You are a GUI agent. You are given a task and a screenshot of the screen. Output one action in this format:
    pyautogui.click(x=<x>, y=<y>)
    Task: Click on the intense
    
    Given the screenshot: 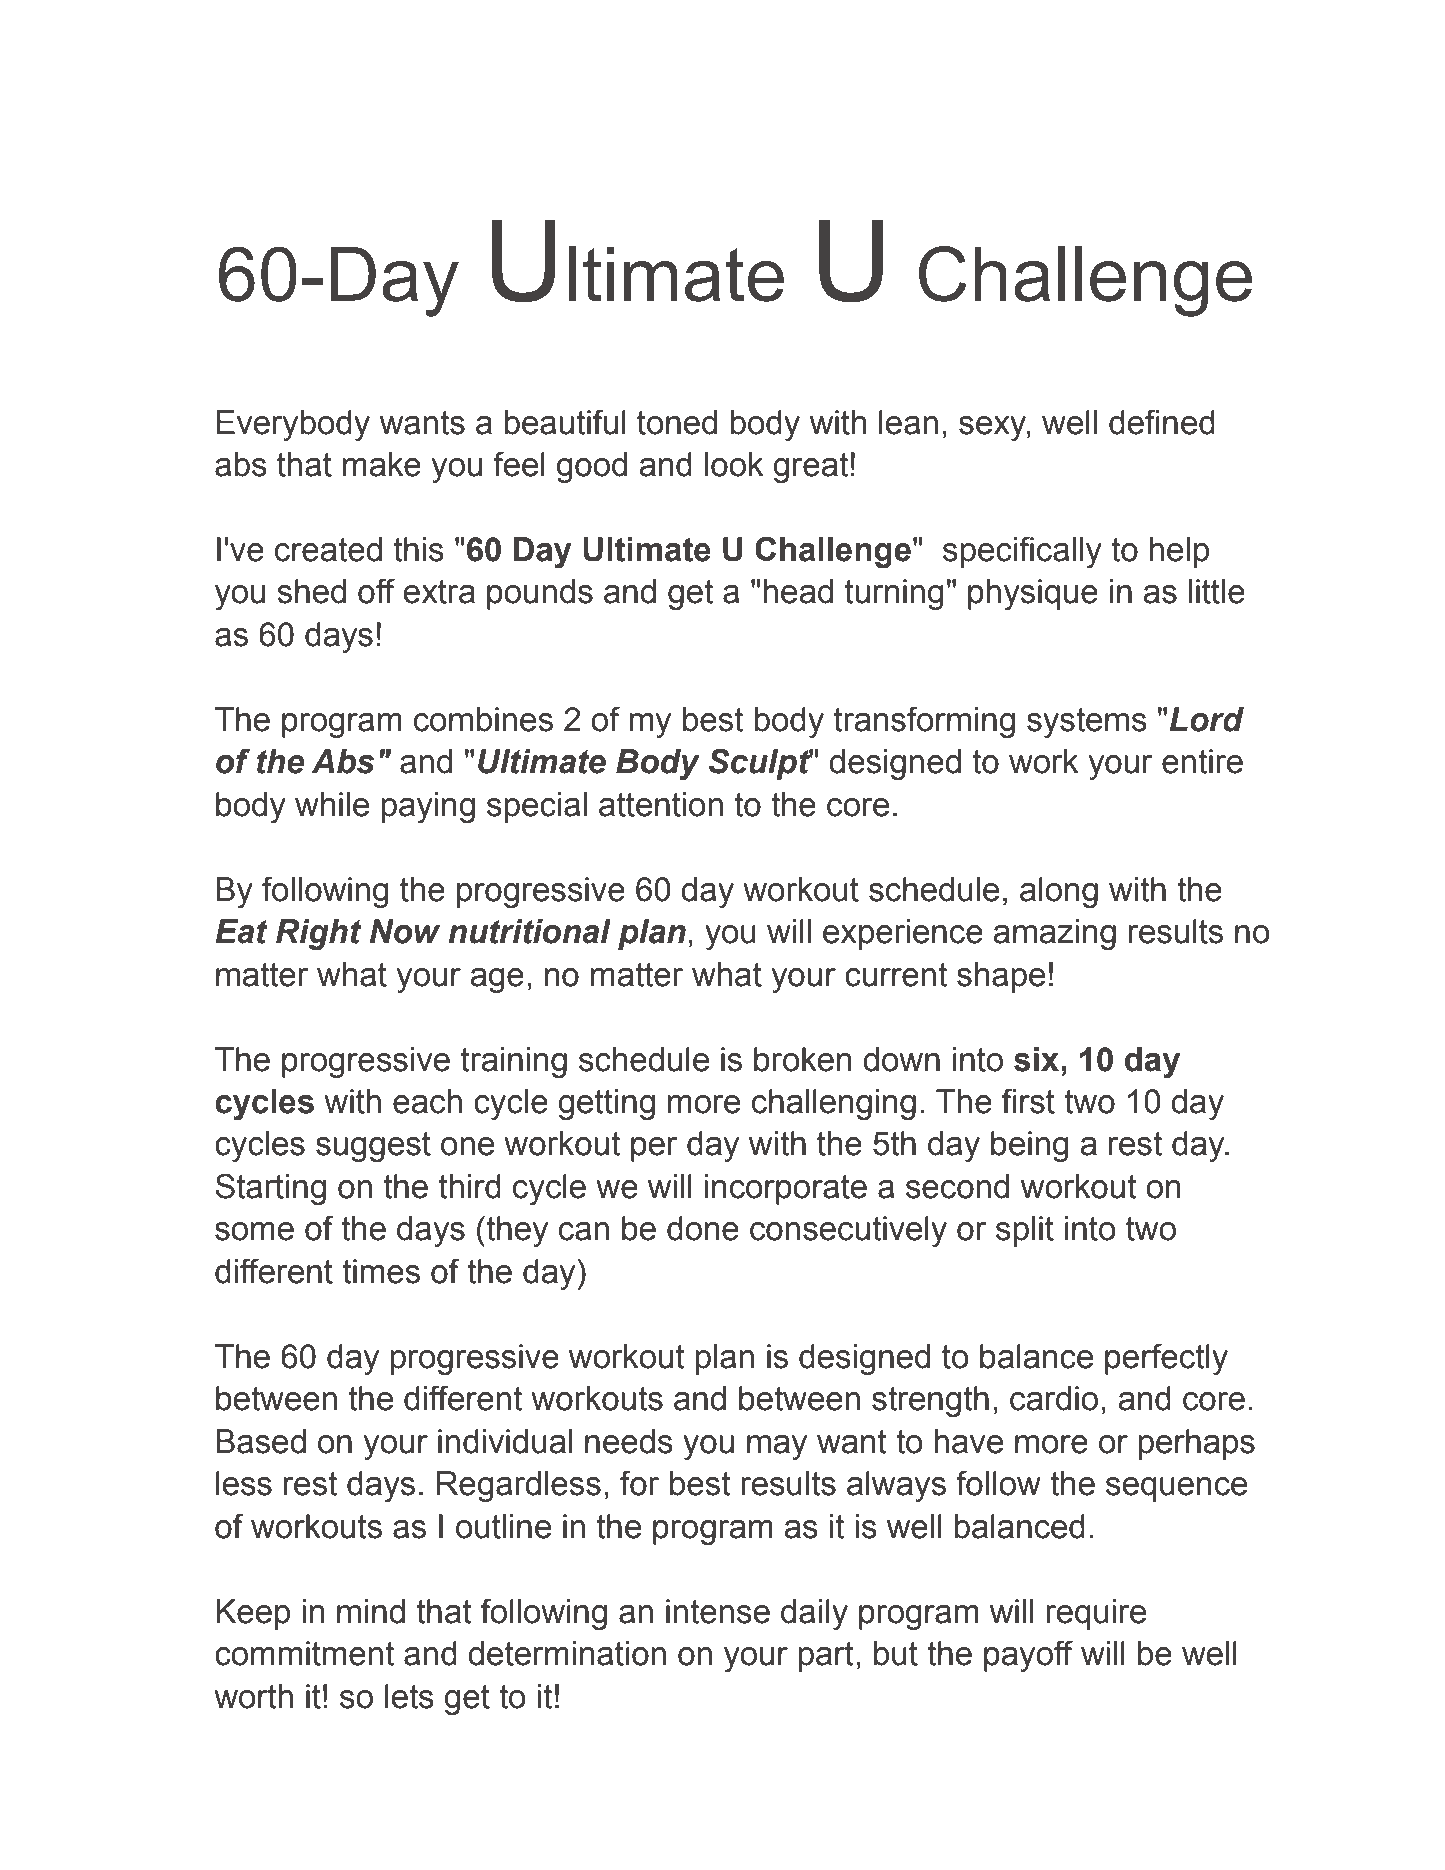 What is the action you would take?
    pyautogui.click(x=718, y=1611)
